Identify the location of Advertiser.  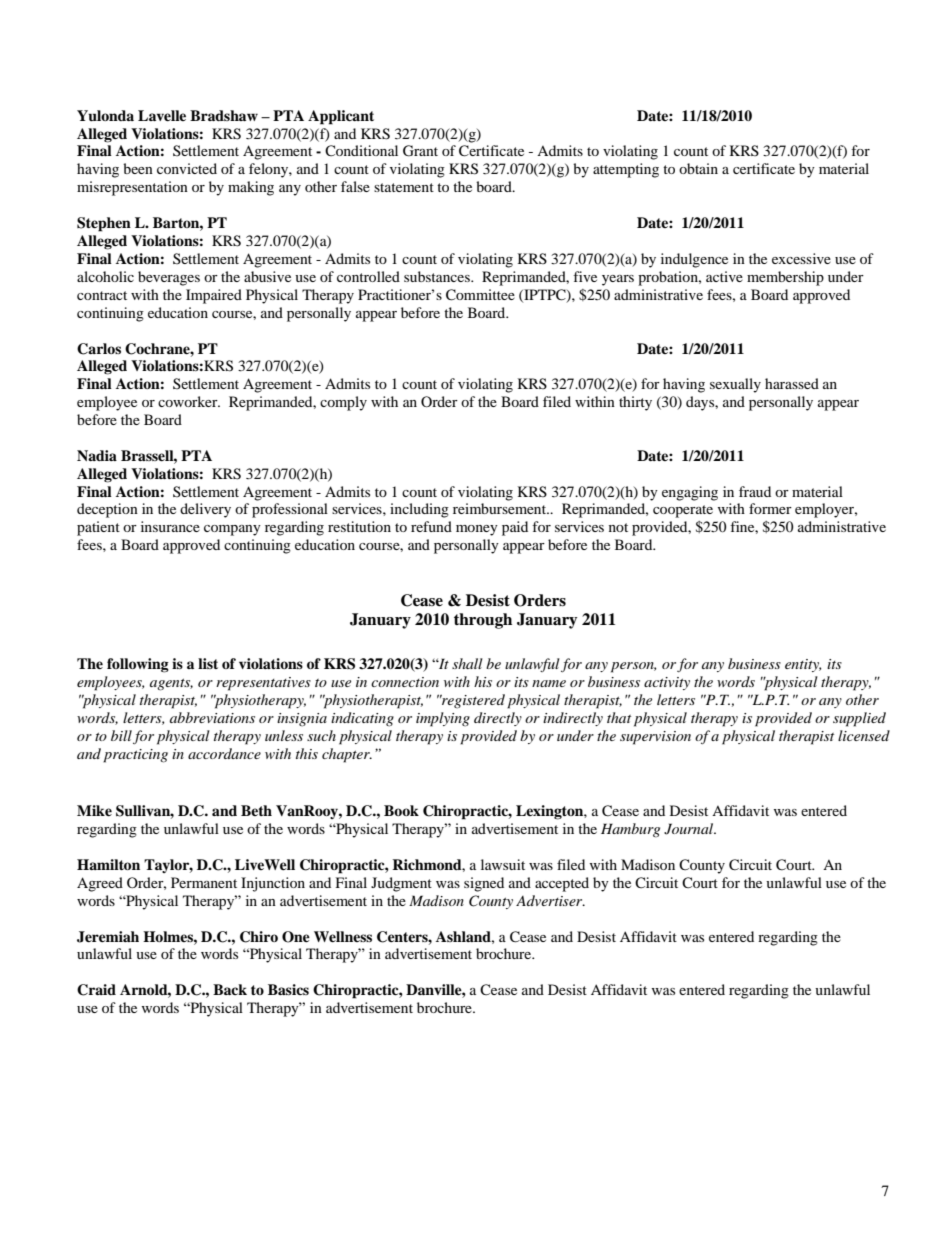
(550, 900).
